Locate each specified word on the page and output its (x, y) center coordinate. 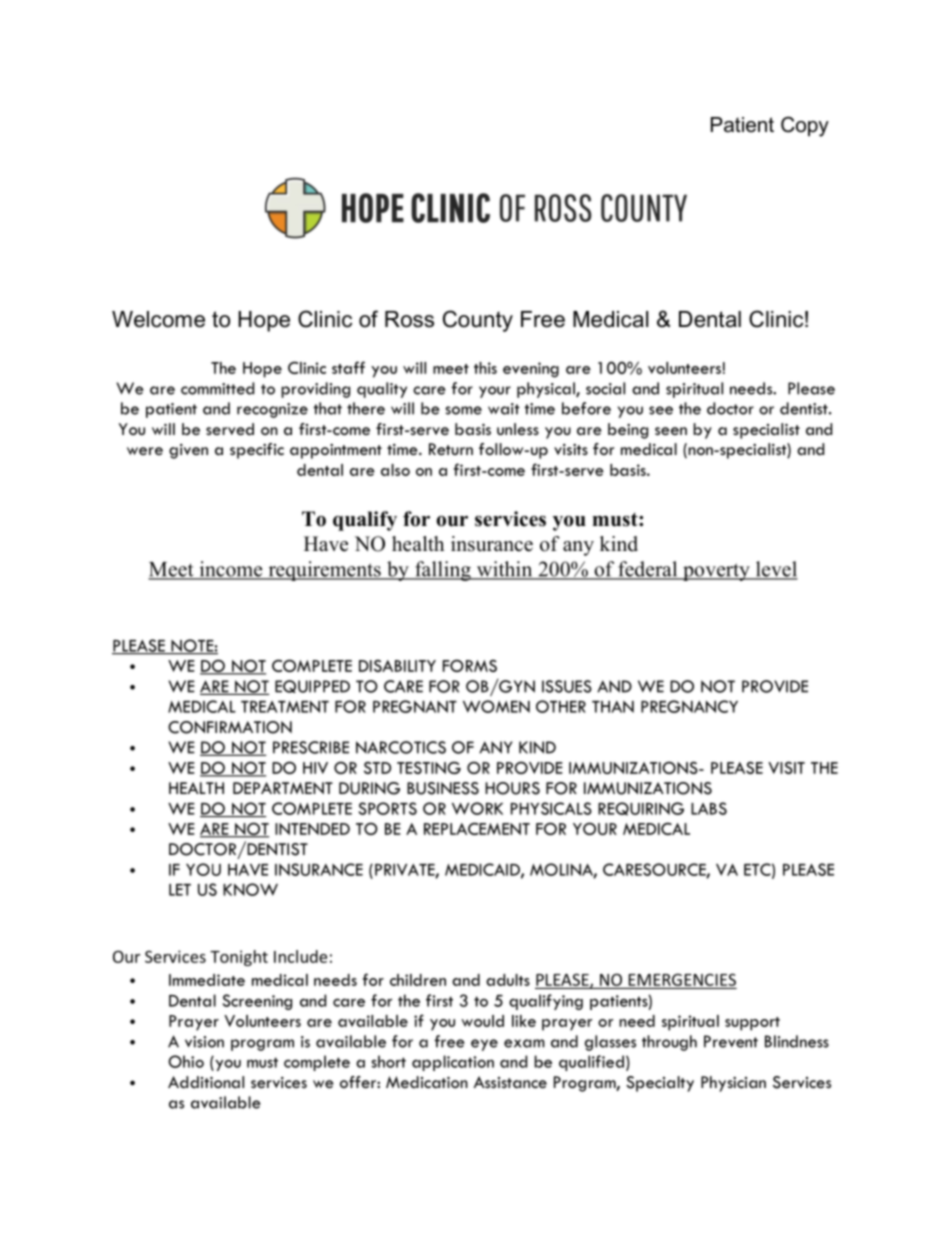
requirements (324, 571)
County (478, 321)
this (485, 368)
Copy (805, 126)
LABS (709, 808)
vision (204, 1042)
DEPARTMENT (283, 788)
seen (671, 431)
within (504, 570)
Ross (409, 319)
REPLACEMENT (477, 828)
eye (484, 1045)
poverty (716, 572)
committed (217, 388)
